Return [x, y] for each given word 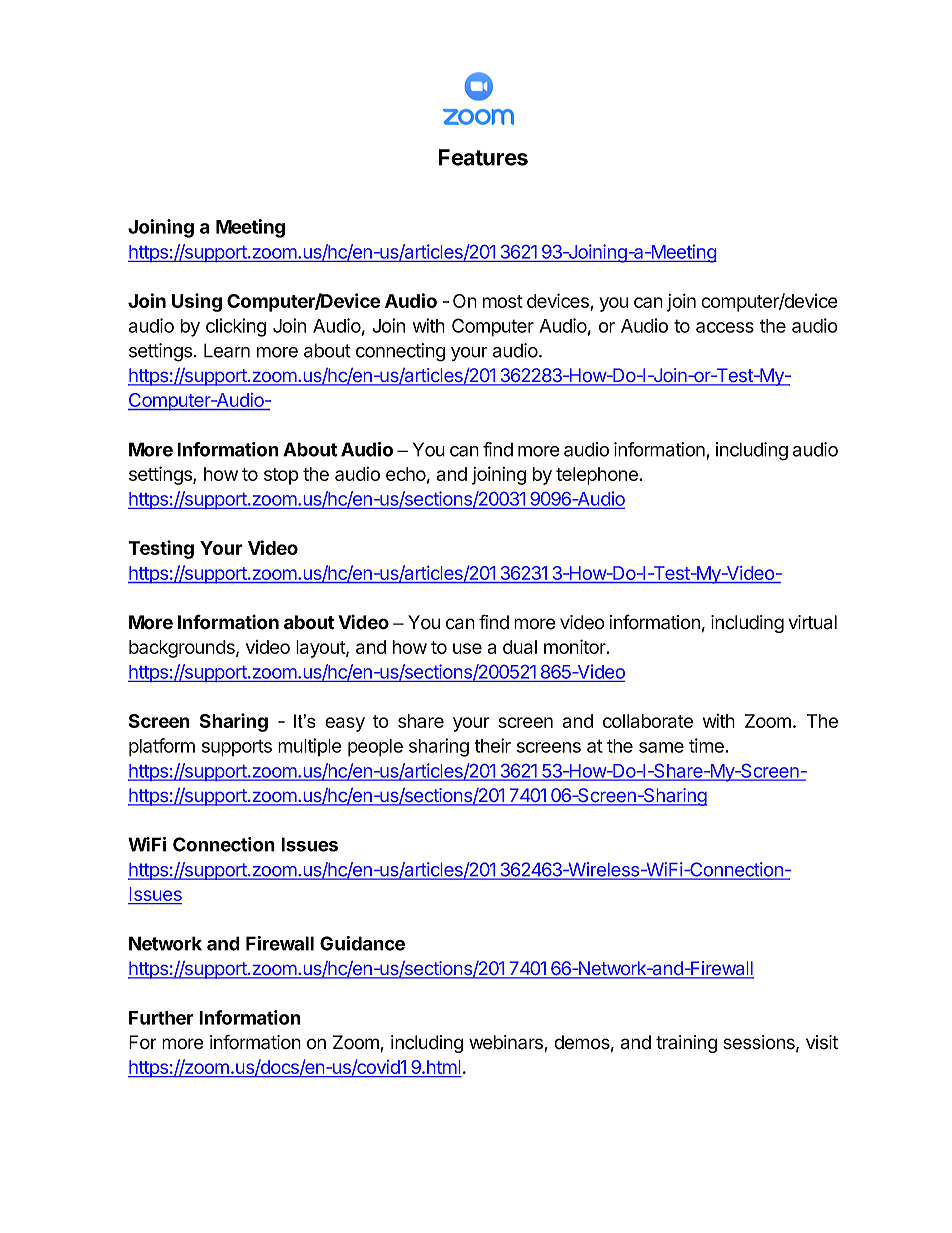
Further [161, 1018]
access [725, 327]
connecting [400, 352]
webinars [507, 1043]
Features [483, 157]
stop [281, 476]
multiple [310, 747]
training [686, 1044]
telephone [598, 476]
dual [520, 647]
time [707, 745]
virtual [812, 622]
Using [197, 302]
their [493, 745]
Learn [227, 350]
